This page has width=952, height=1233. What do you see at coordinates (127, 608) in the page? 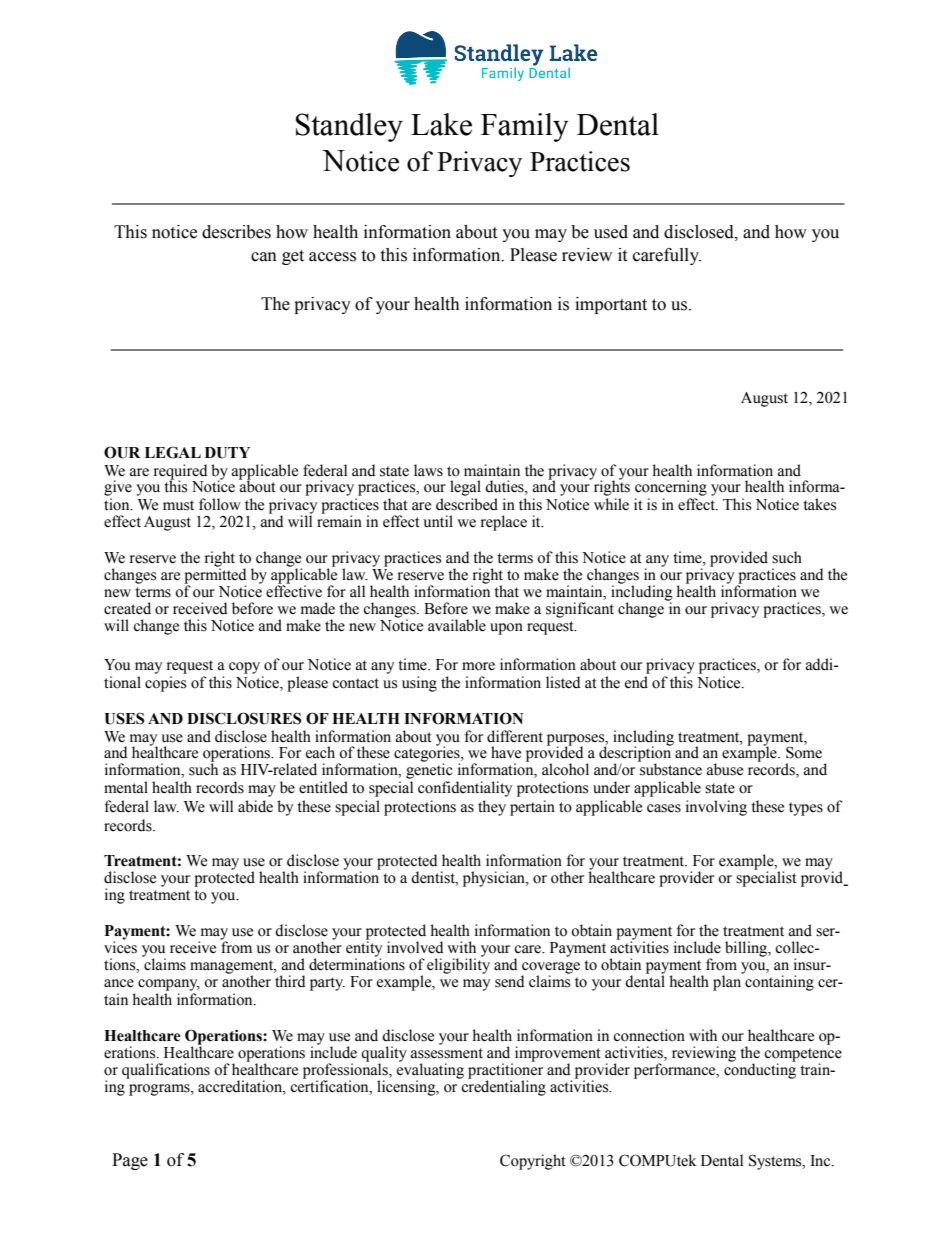
I see `created` at bounding box center [127, 608].
